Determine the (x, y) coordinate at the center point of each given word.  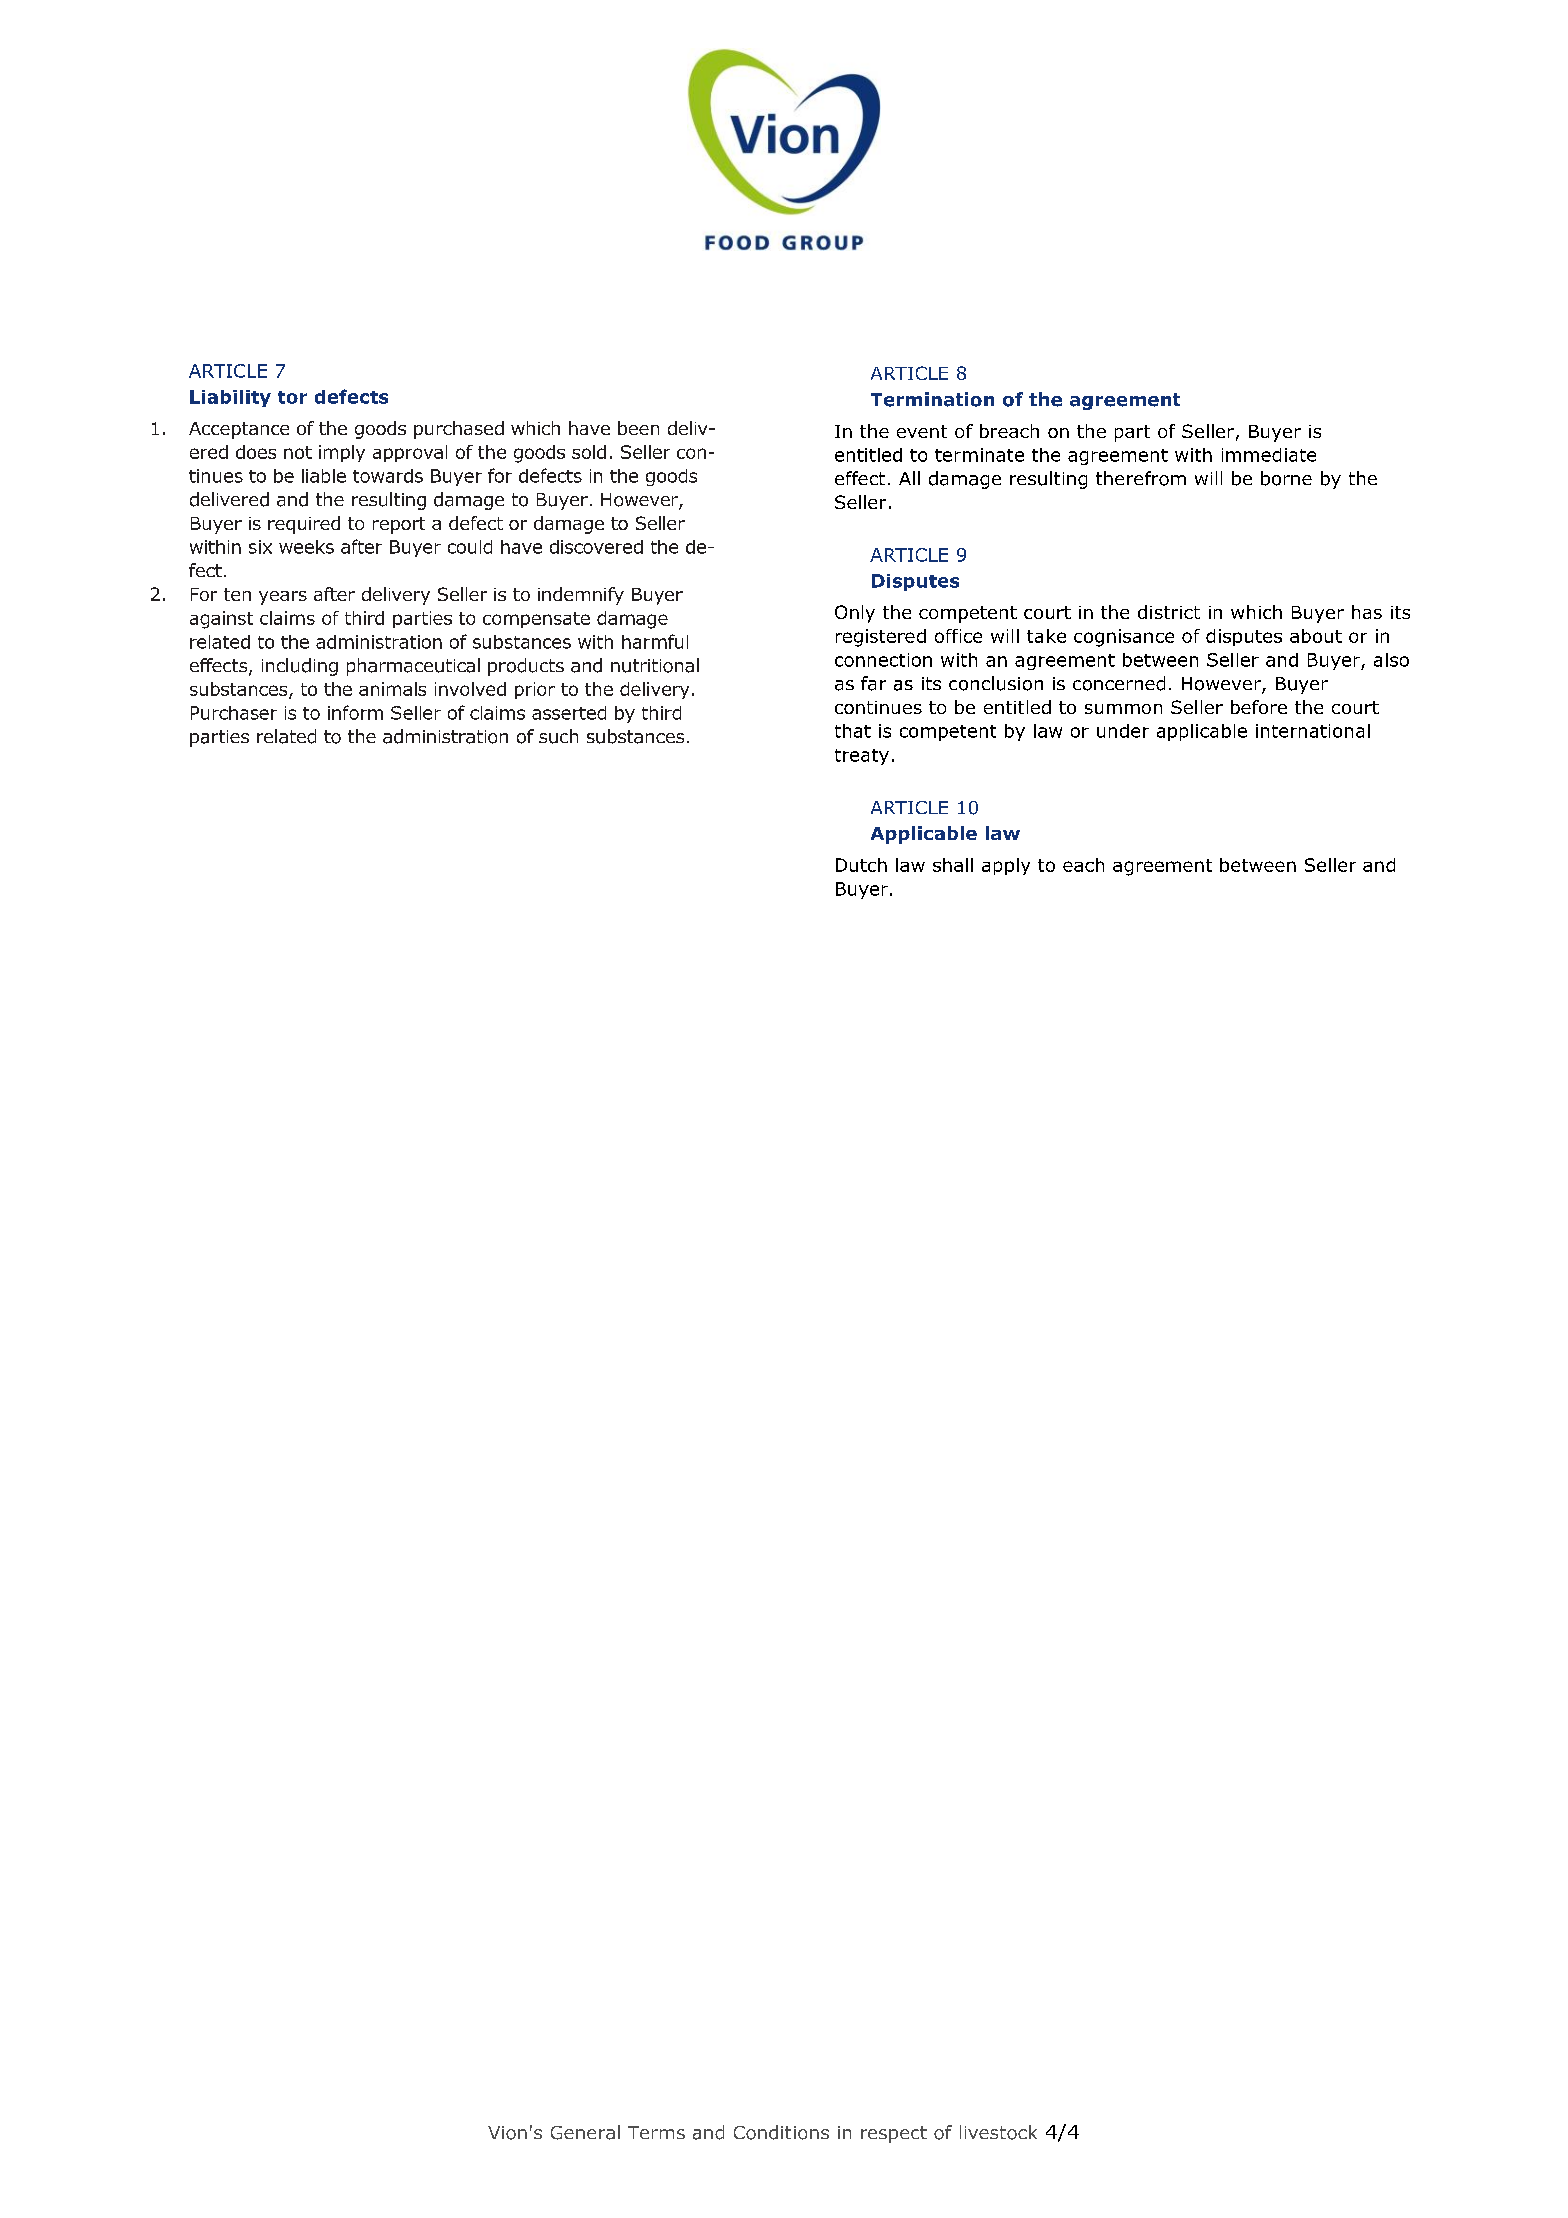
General (585, 2132)
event (922, 431)
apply (1006, 866)
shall (953, 865)
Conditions (781, 2132)
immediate (1269, 455)
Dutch (861, 865)
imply (342, 453)
